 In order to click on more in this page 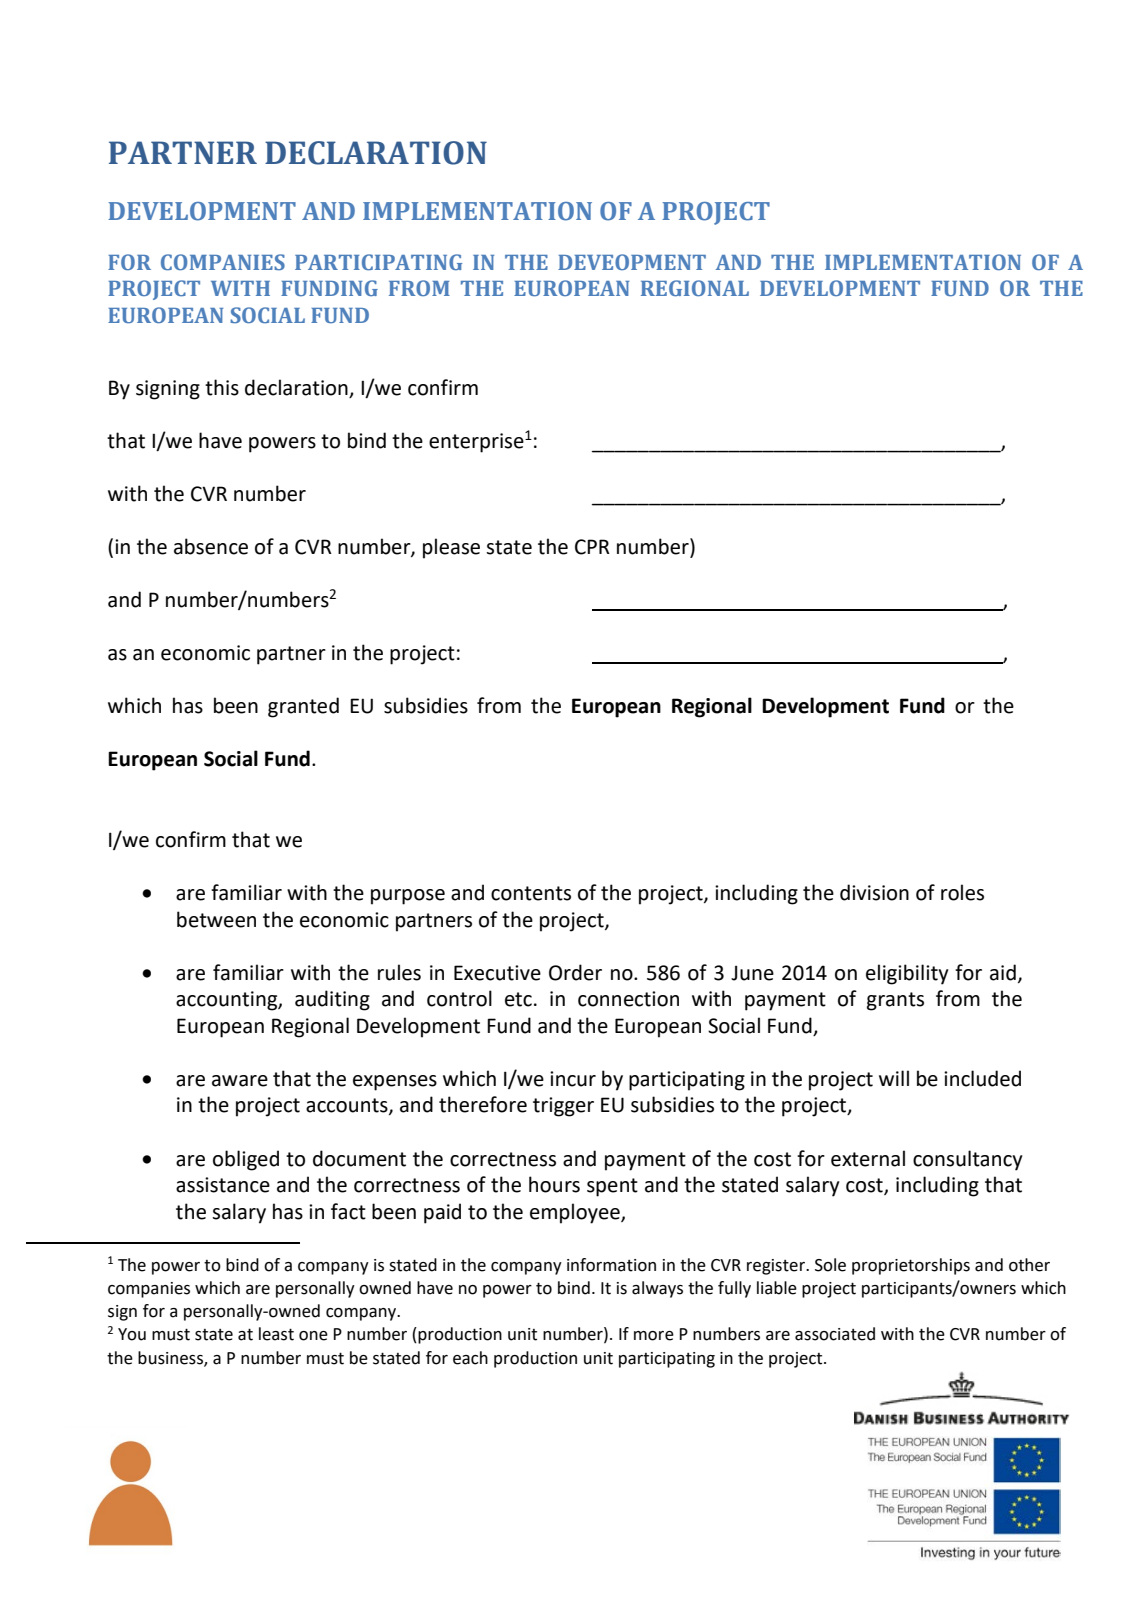, I will do `click(654, 1336)`.
